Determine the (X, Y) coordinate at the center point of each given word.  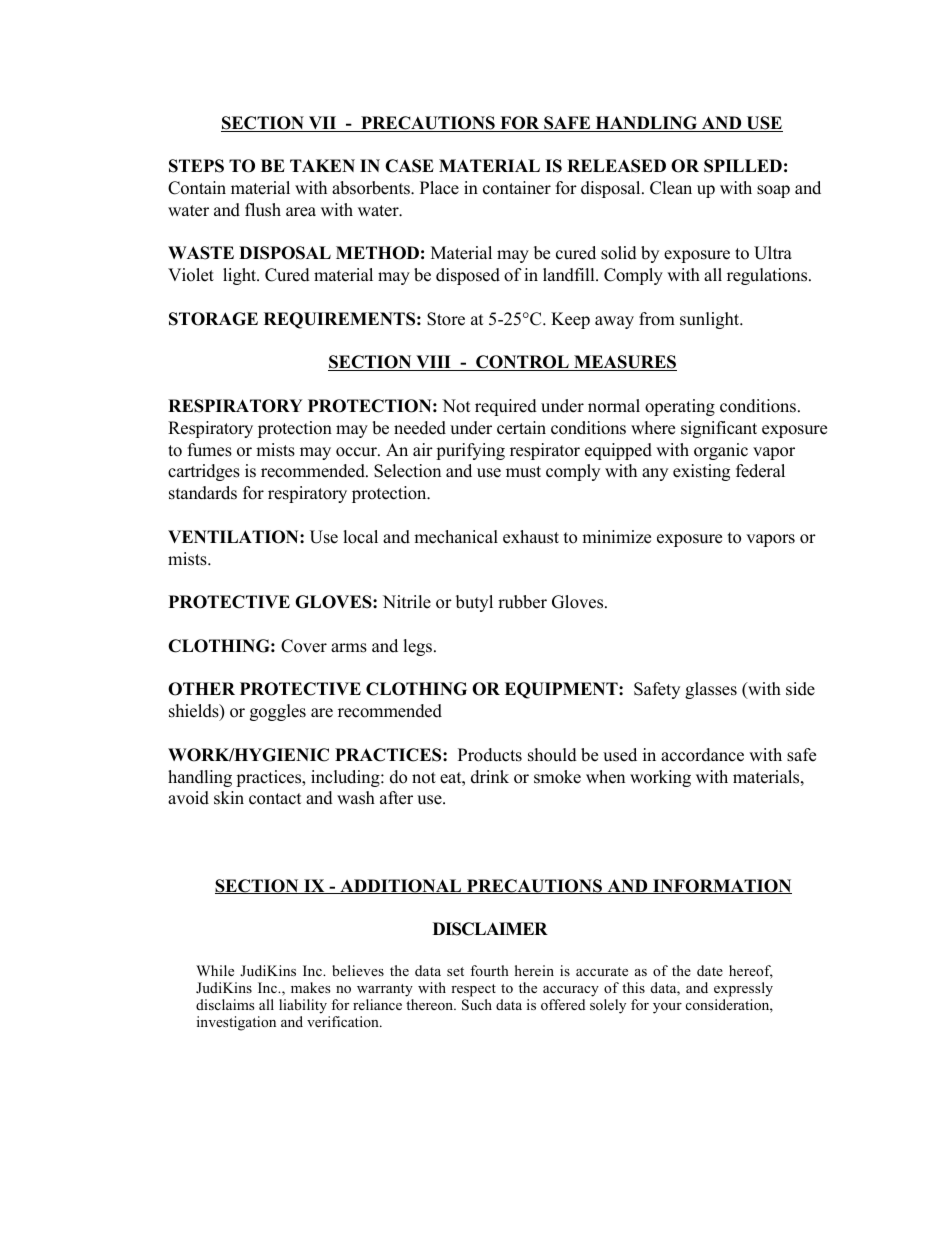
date (710, 970)
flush (263, 210)
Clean (671, 188)
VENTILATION (234, 537)
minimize (616, 537)
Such (477, 1005)
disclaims (225, 1004)
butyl (474, 603)
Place (439, 188)
